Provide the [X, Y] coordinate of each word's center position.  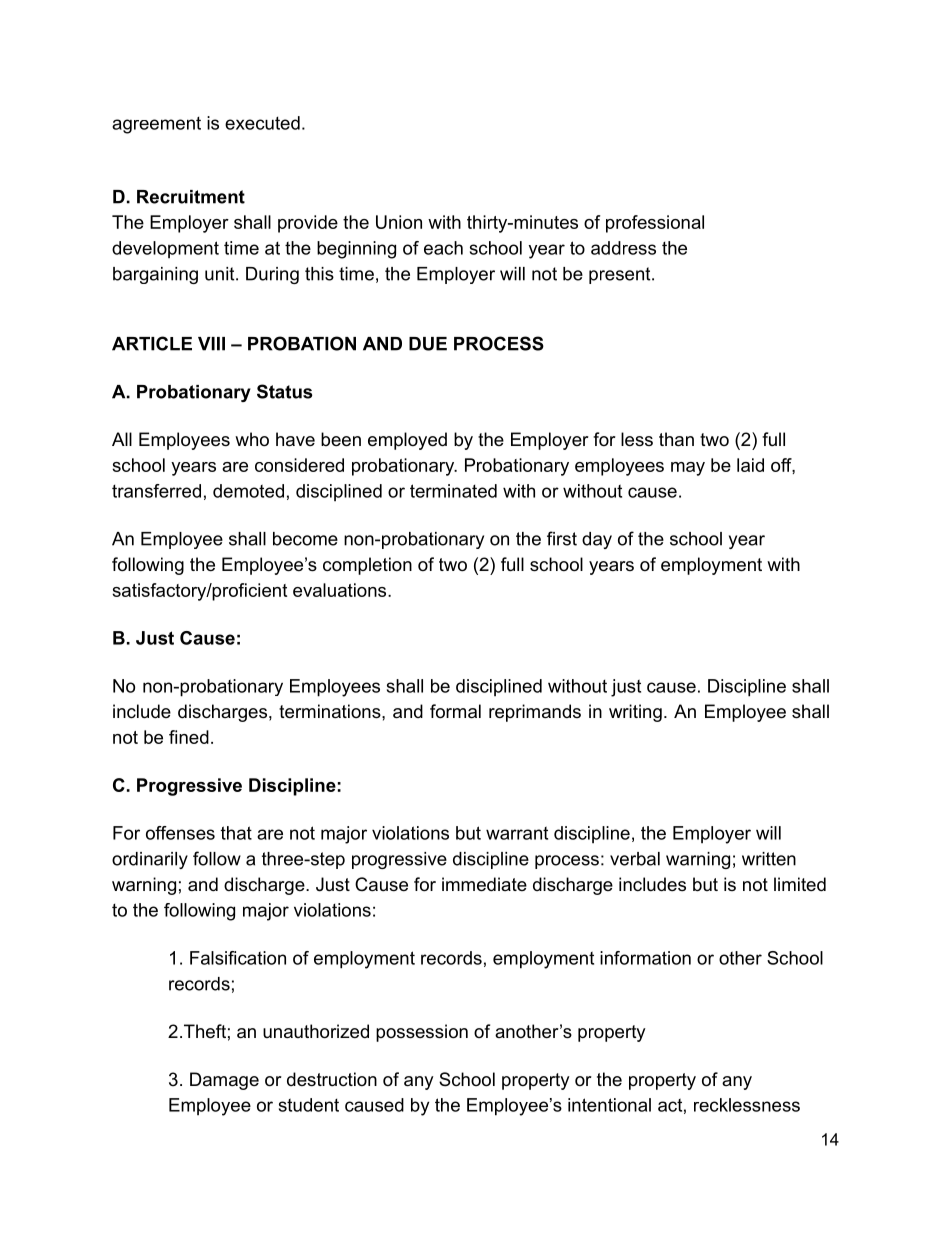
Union [399, 222]
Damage [224, 1081]
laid [750, 465]
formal [455, 711]
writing [635, 713]
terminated [453, 491]
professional [655, 224]
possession [422, 1033]
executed [262, 123]
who [252, 439]
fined [189, 737]
